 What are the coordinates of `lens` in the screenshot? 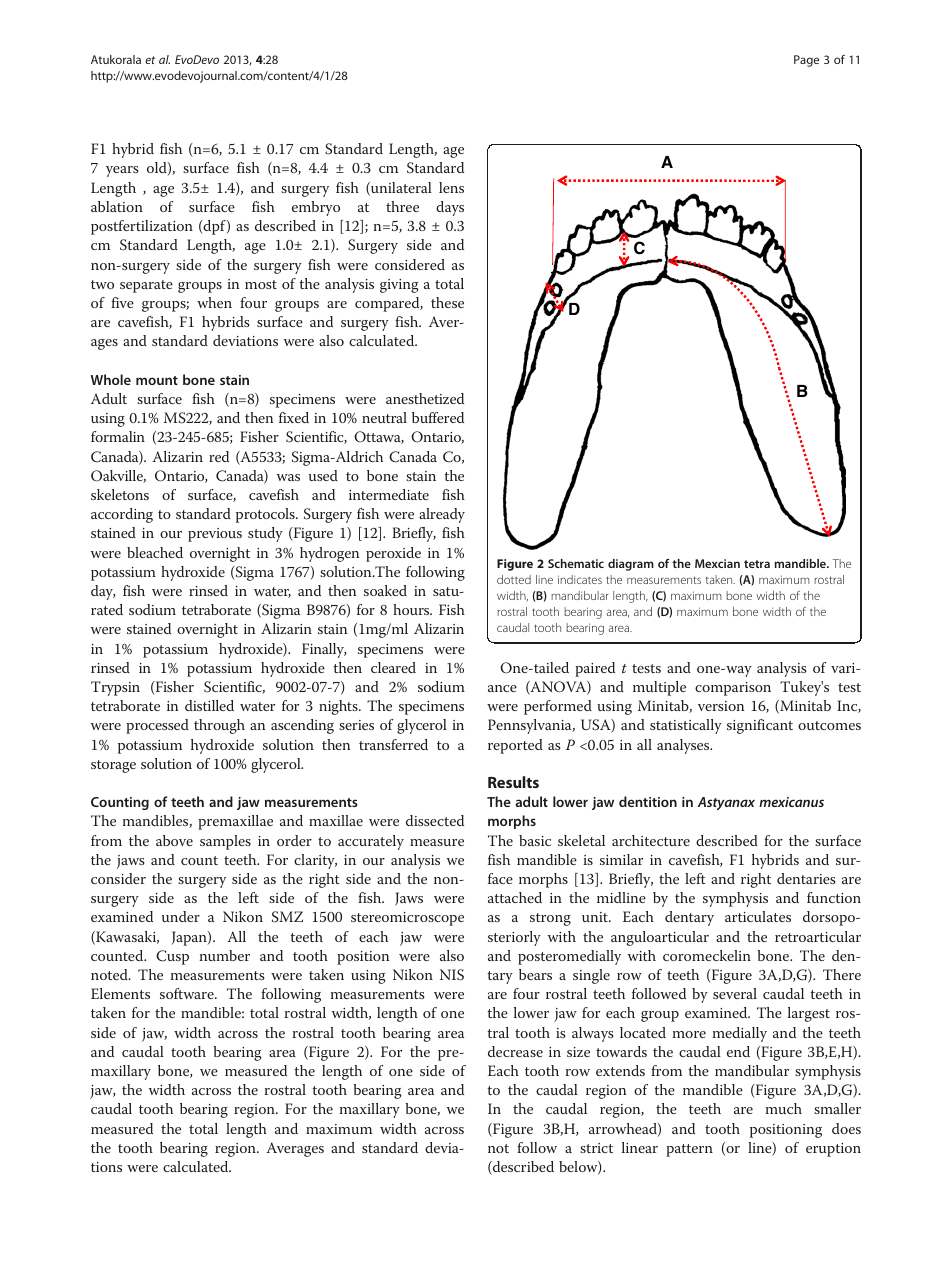 It's located at (451, 187).
